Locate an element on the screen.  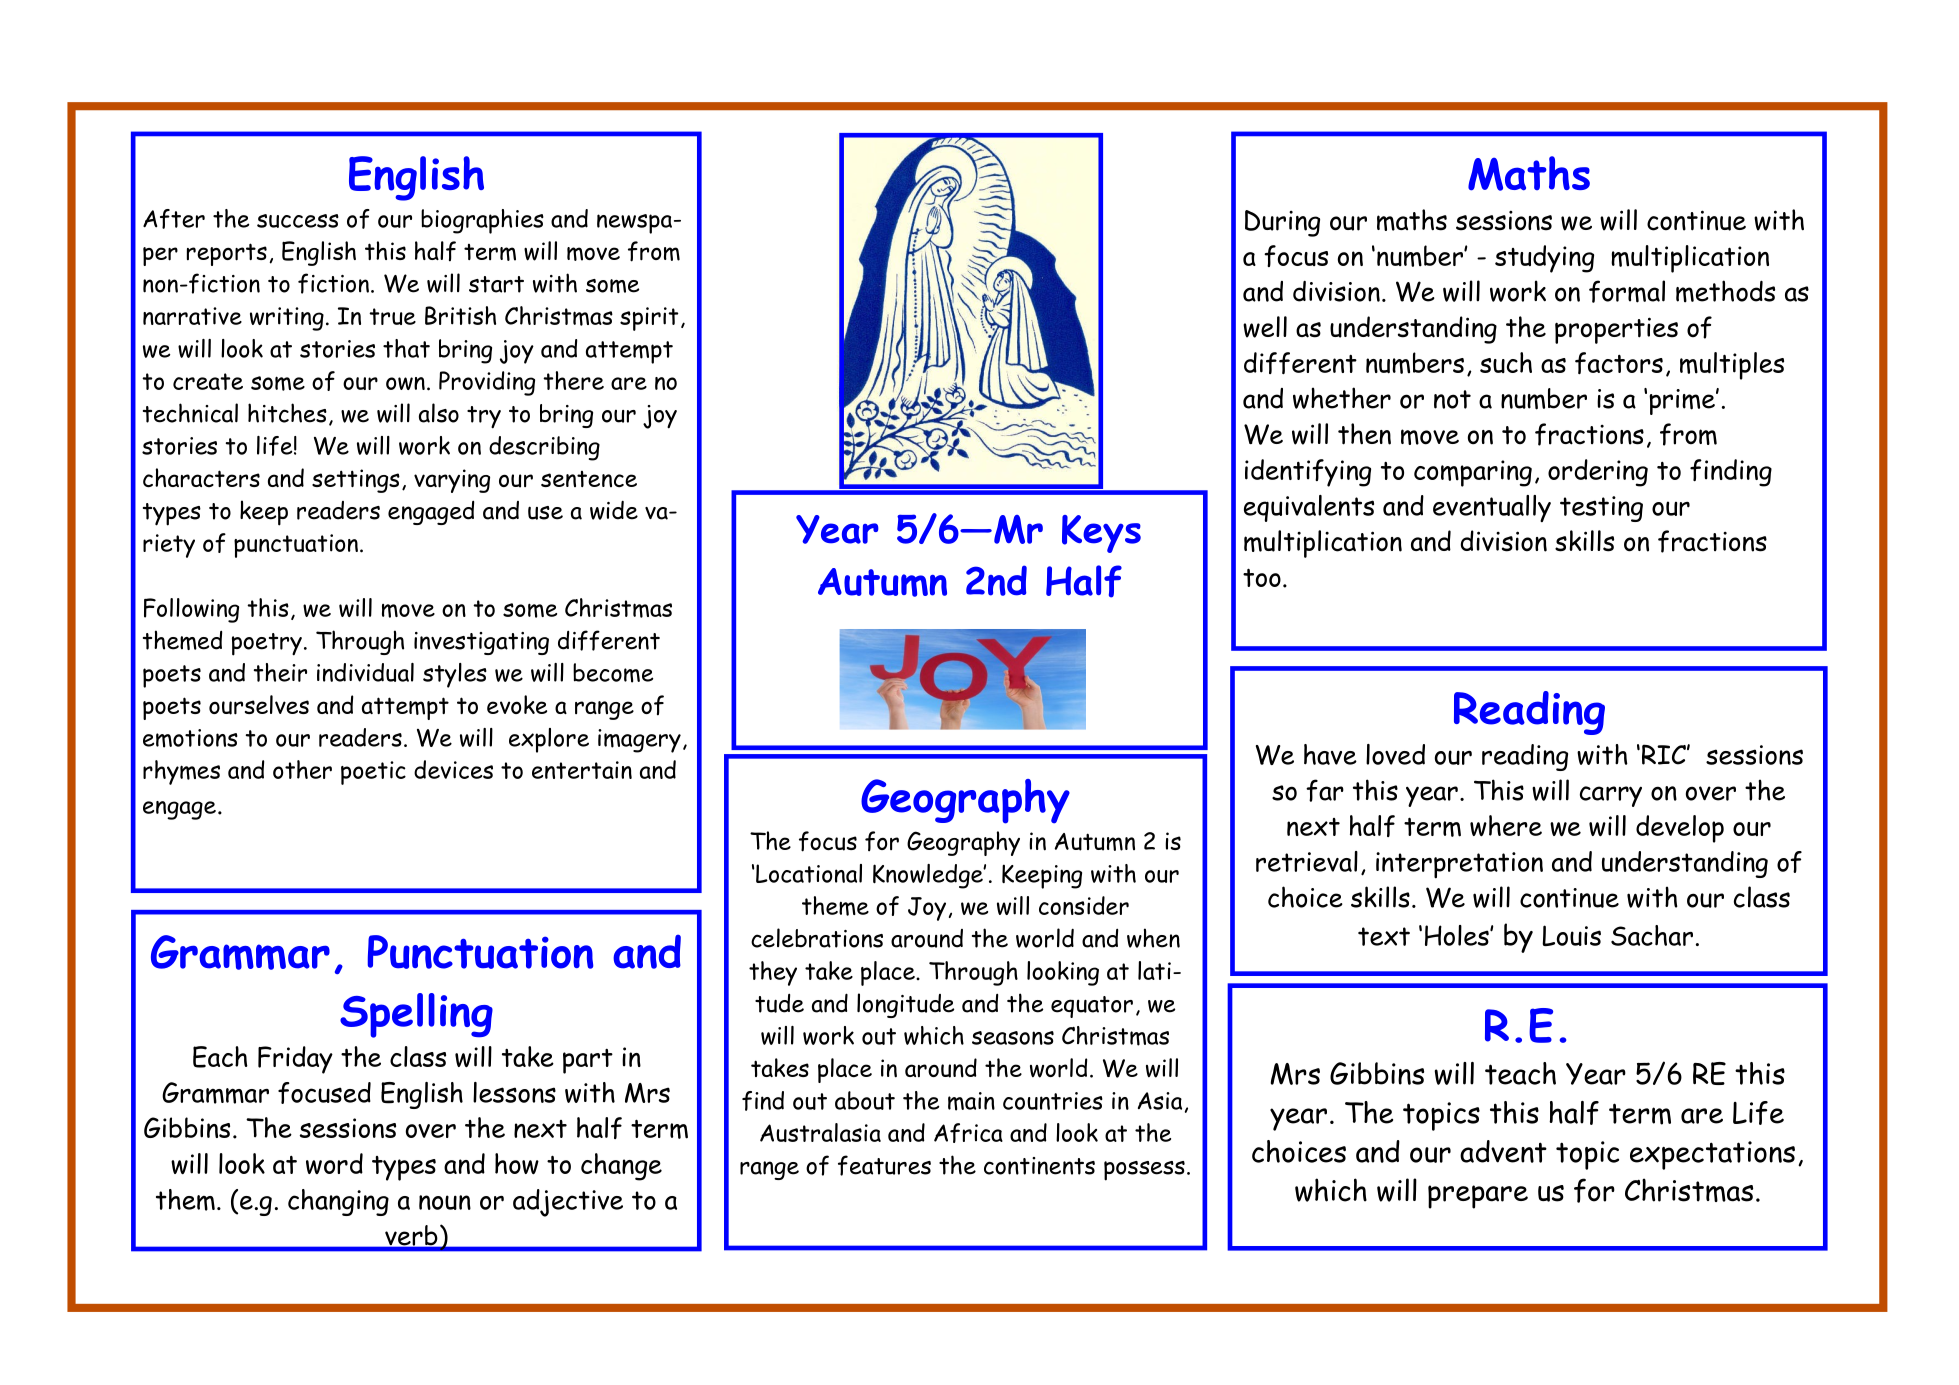
success is located at coordinates (298, 221).
